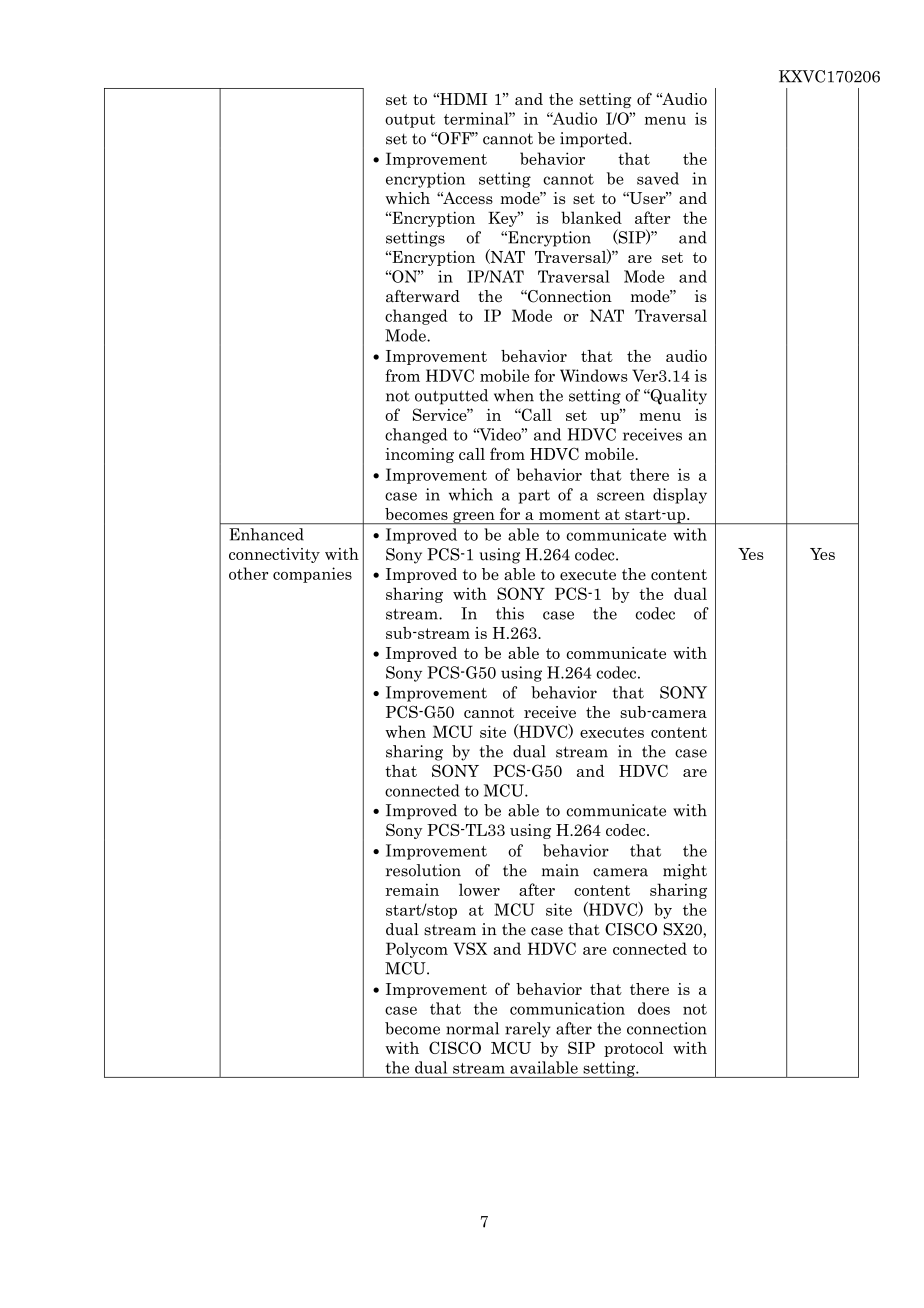 Image resolution: width=924 pixels, height=1308 pixels. I want to click on saved, so click(658, 178).
